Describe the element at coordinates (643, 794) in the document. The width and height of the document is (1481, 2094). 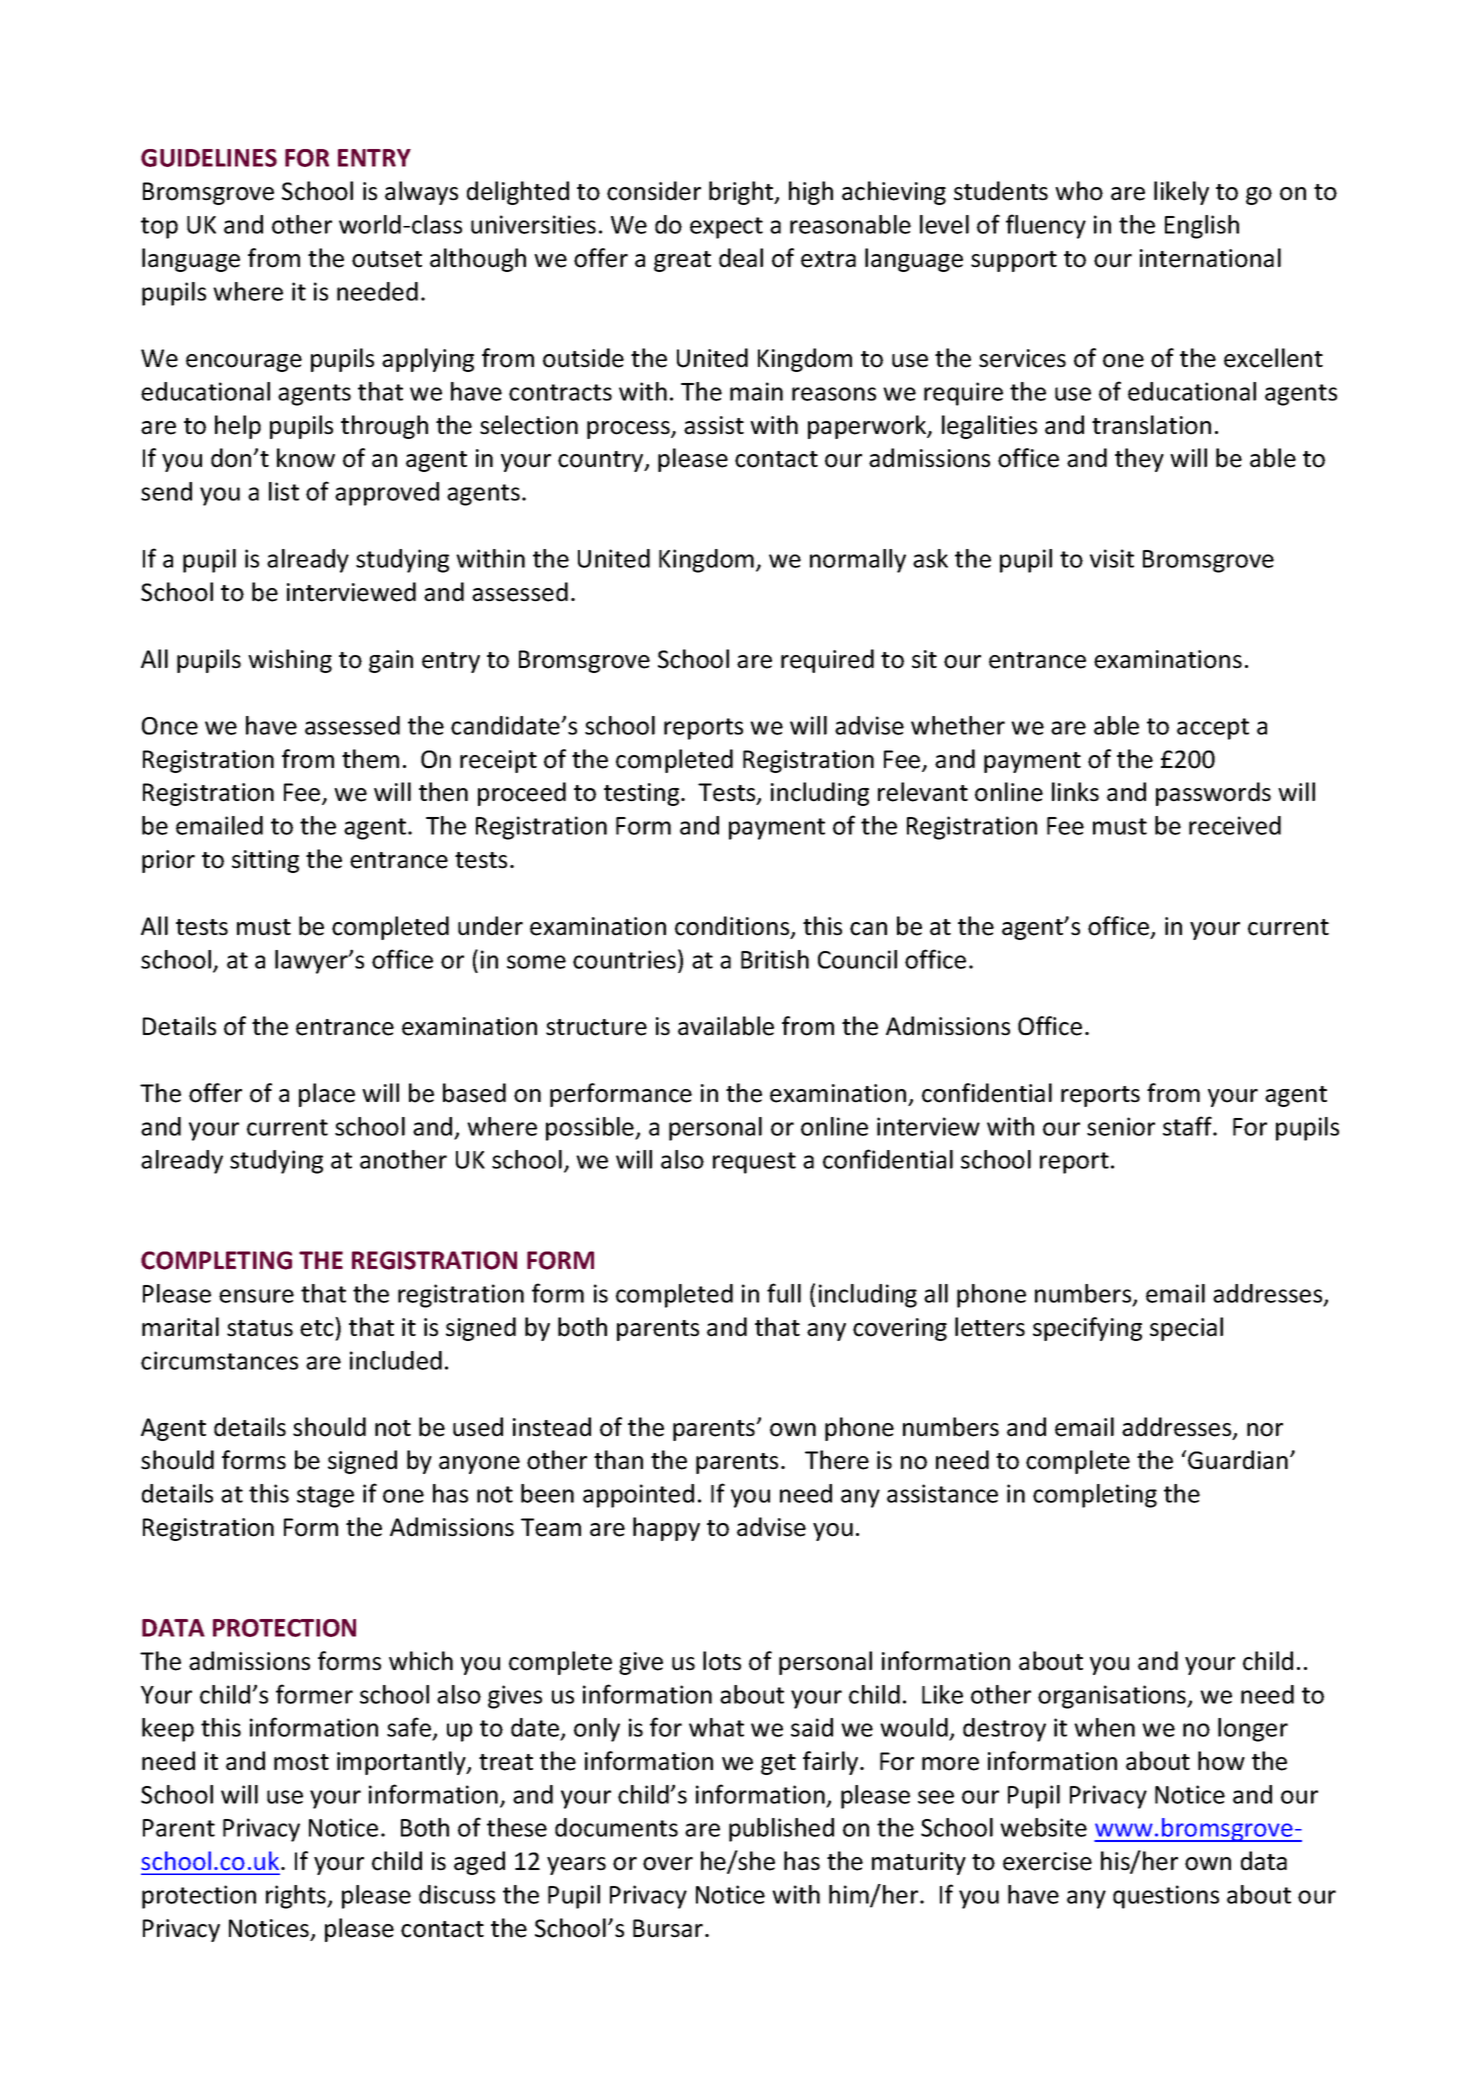
I see `testing` at that location.
